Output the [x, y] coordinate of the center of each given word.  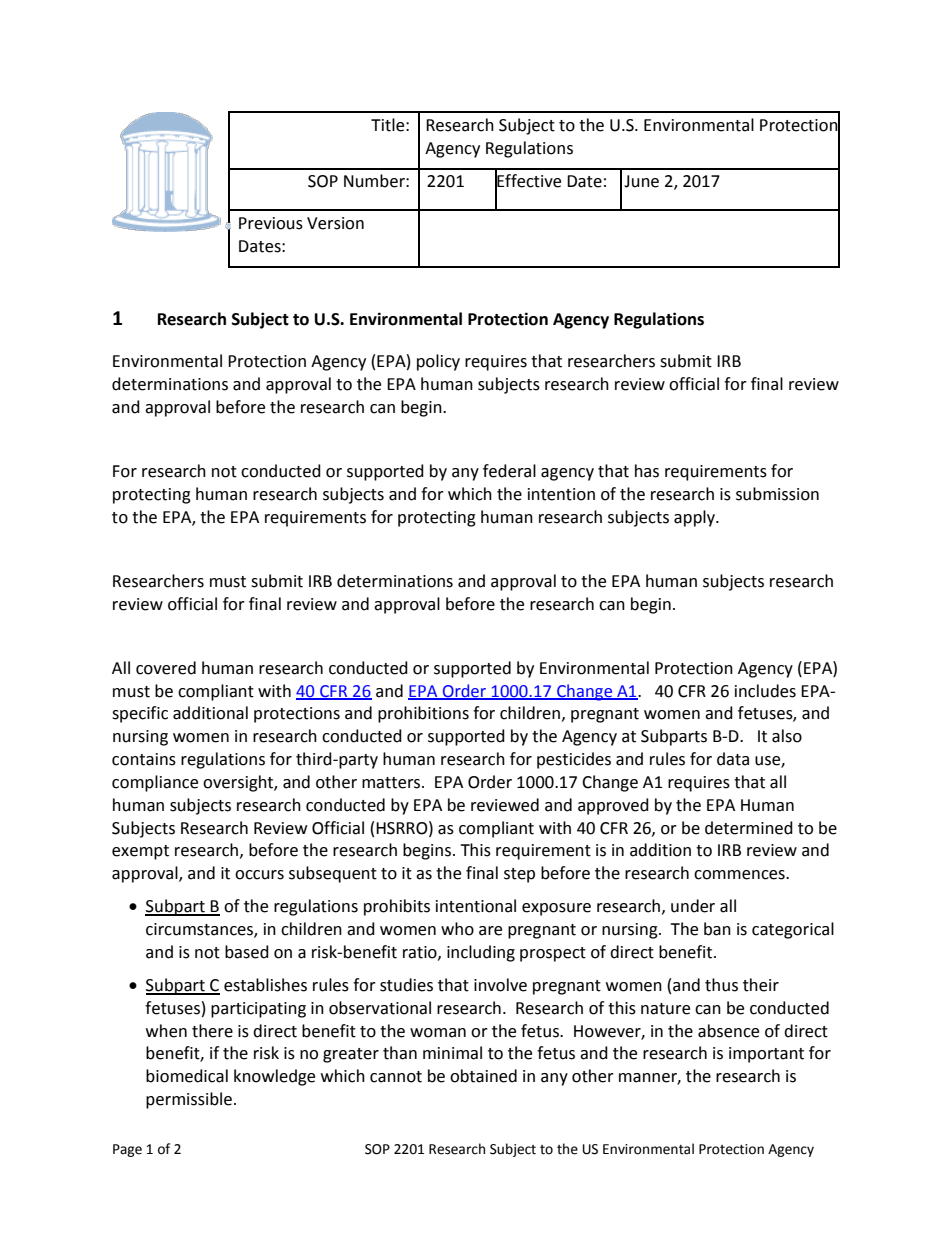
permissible [189, 1100]
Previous [271, 223]
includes [765, 691]
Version [335, 223]
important [766, 1055]
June [641, 181]
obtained [483, 1076]
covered [166, 668]
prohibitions [423, 714]
